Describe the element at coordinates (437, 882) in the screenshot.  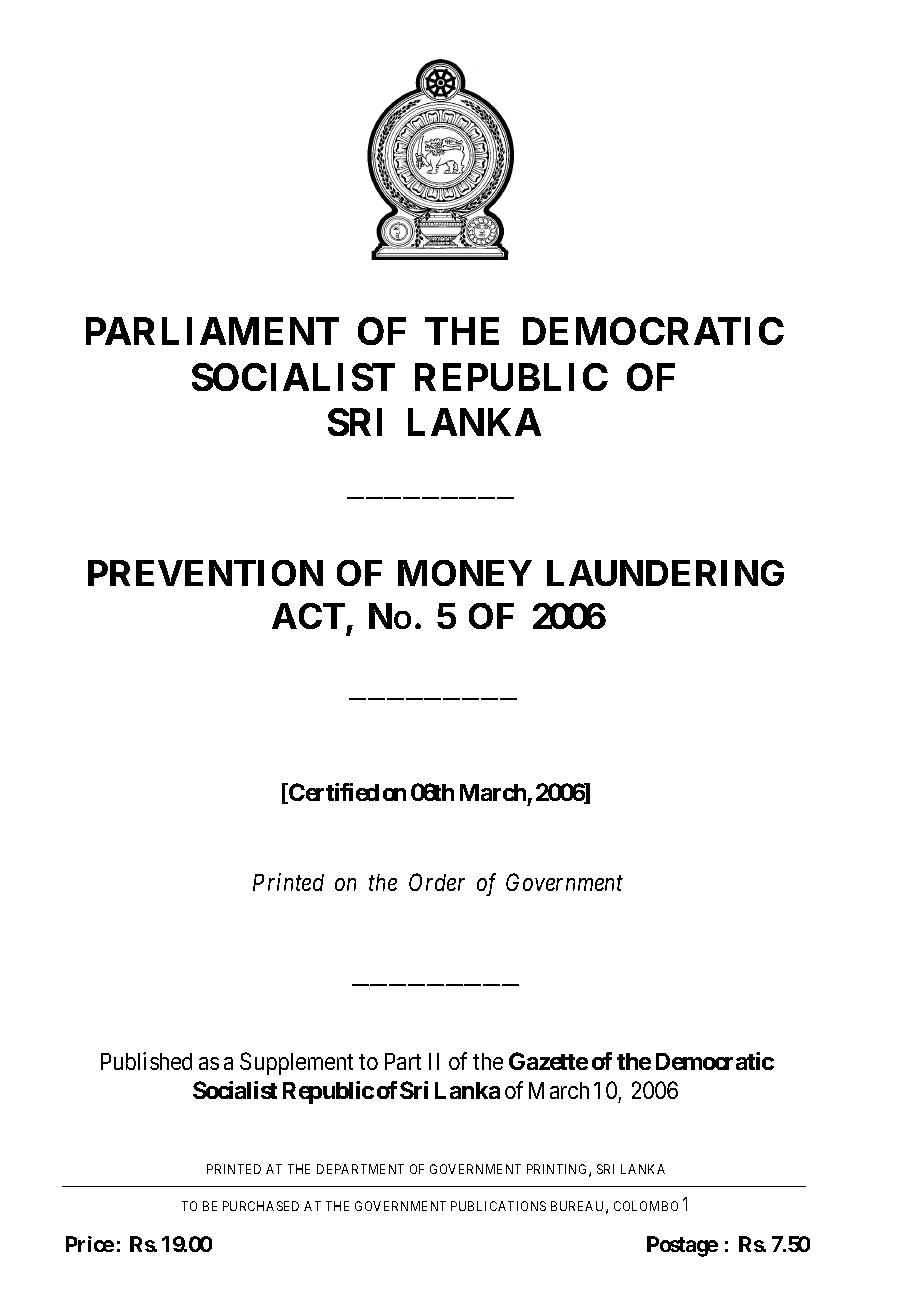
I see `Order` at that location.
